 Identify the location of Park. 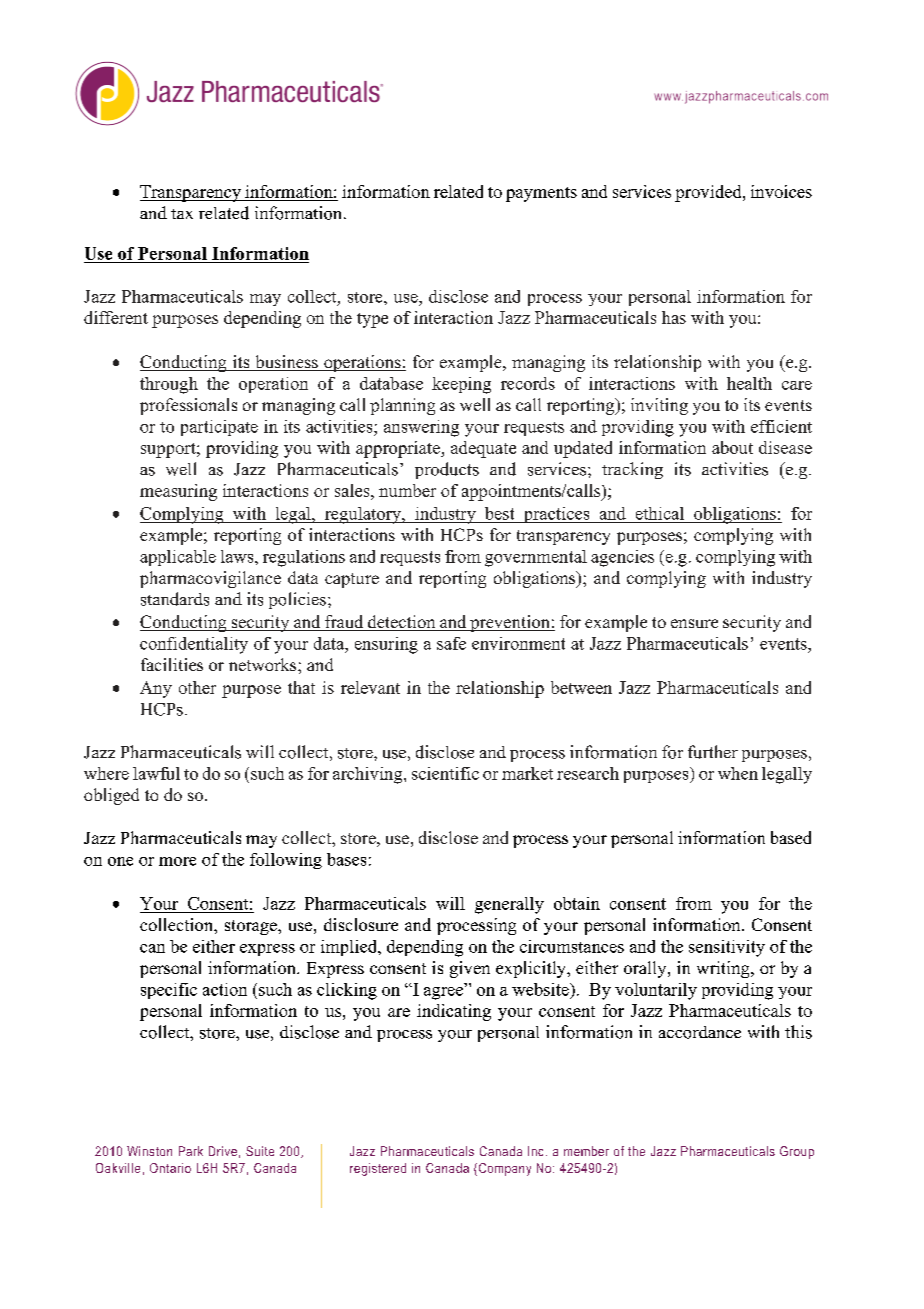
(191, 1151).
